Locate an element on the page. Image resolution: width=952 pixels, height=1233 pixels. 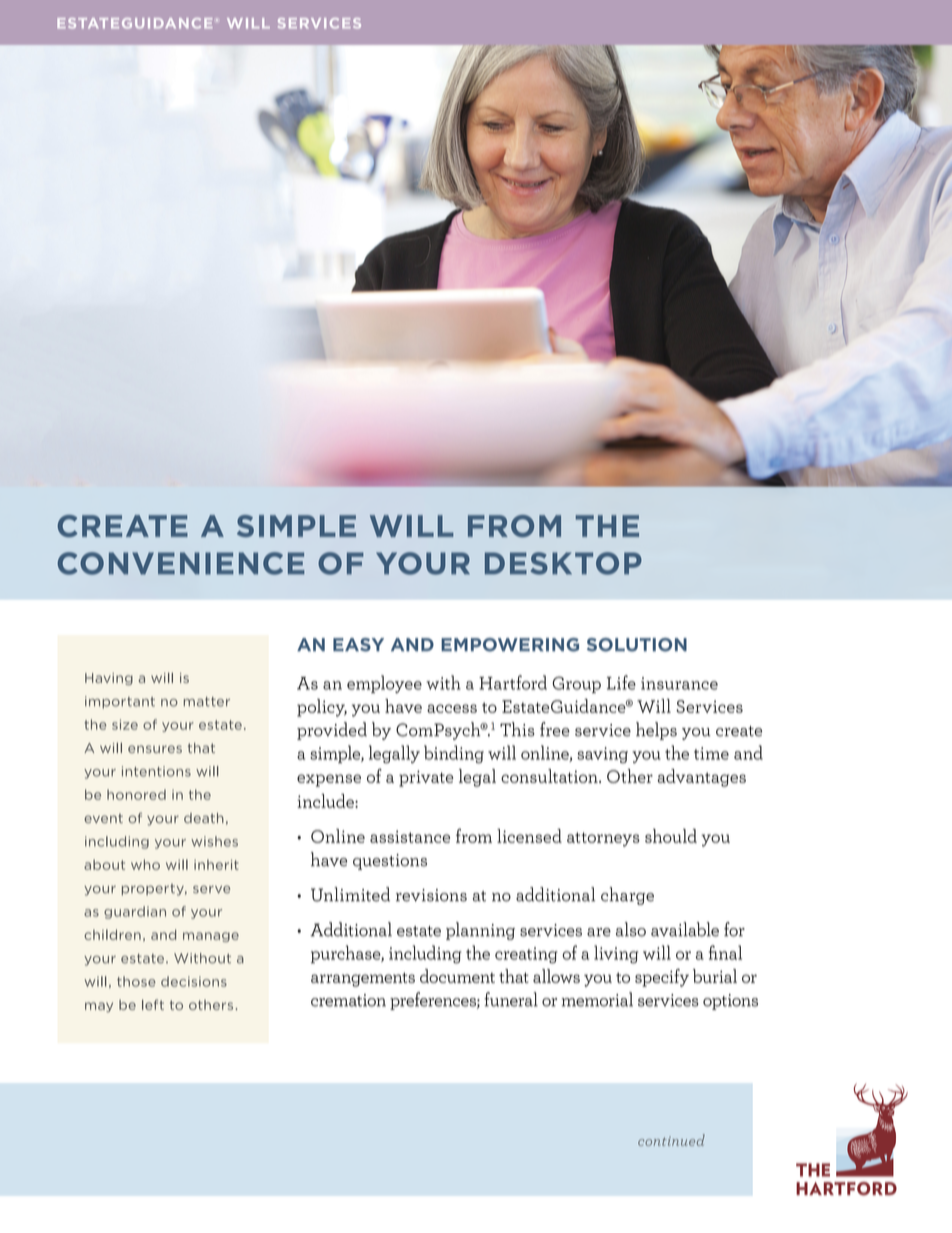
left is located at coordinates (153, 1004).
